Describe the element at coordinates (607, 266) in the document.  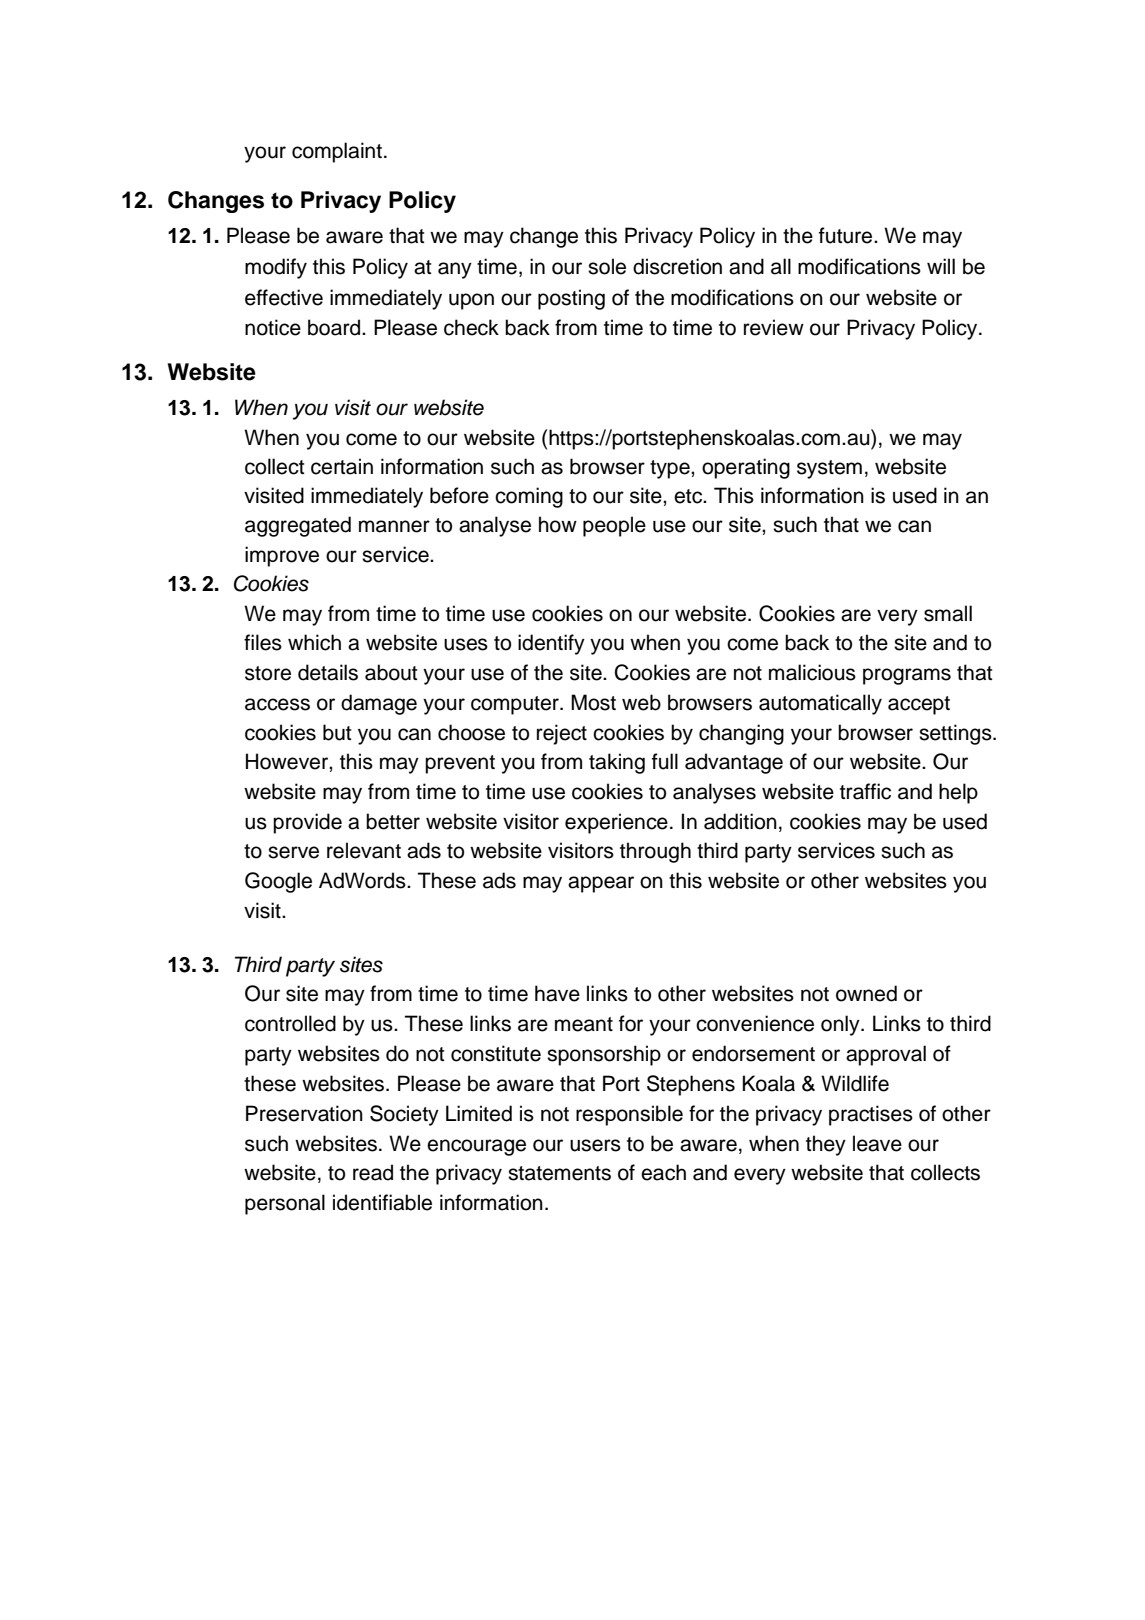
I see `sole` at that location.
